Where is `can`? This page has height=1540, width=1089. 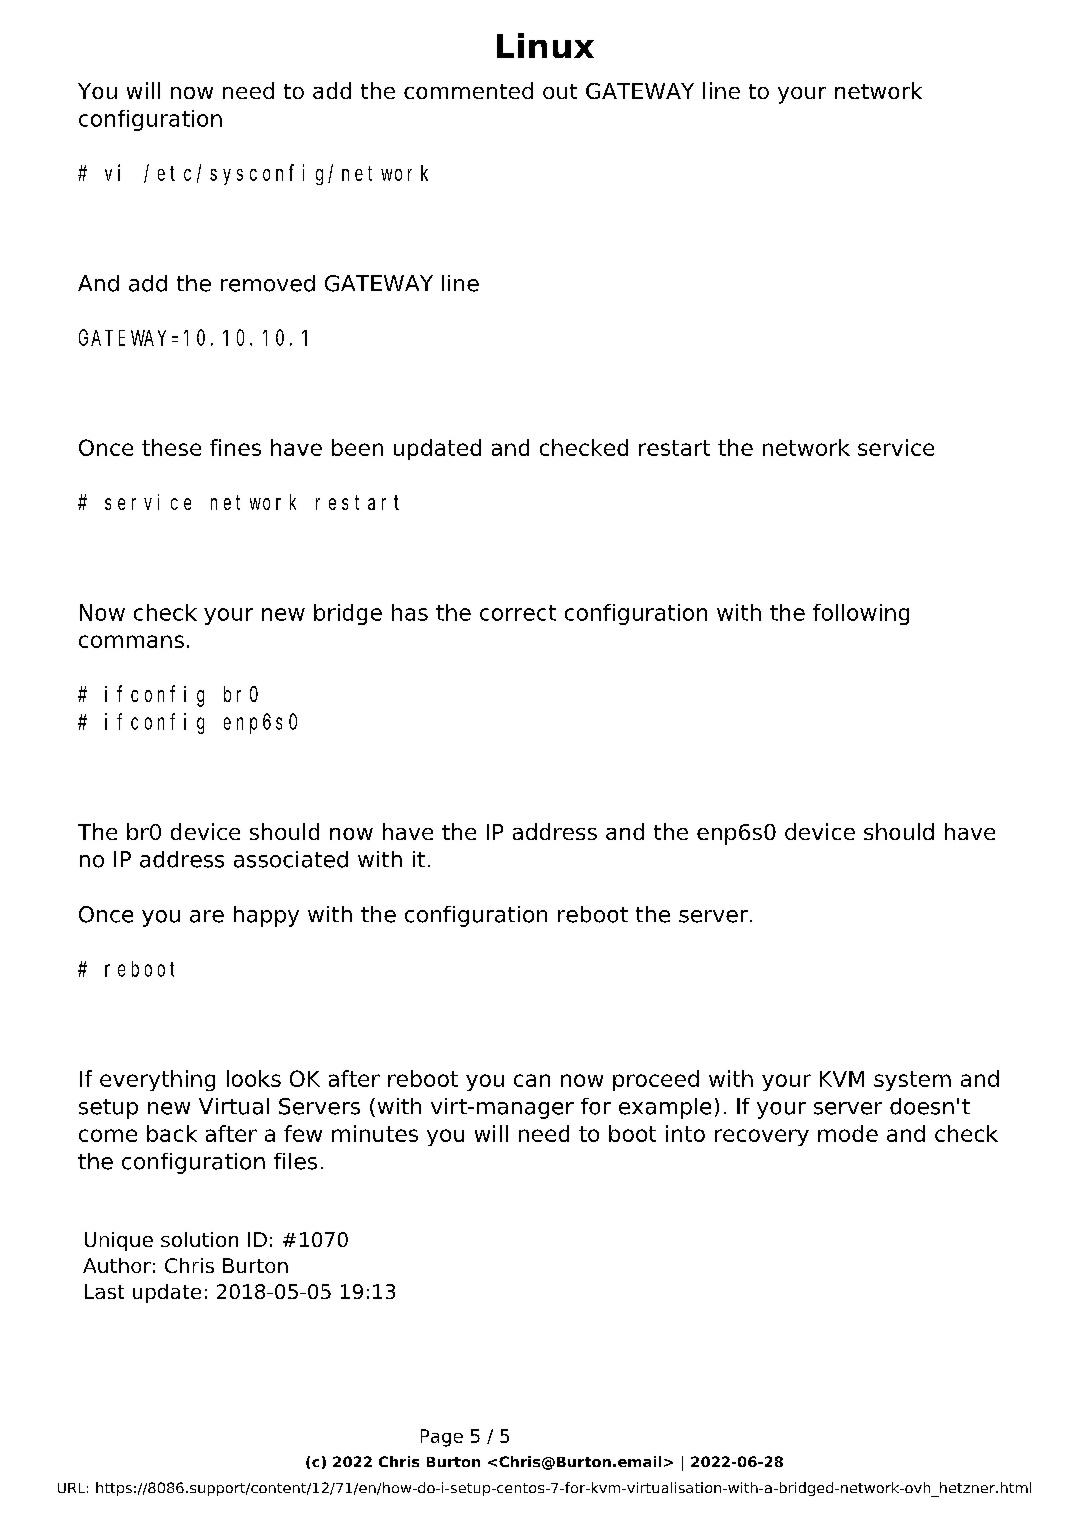 can is located at coordinates (532, 1080).
